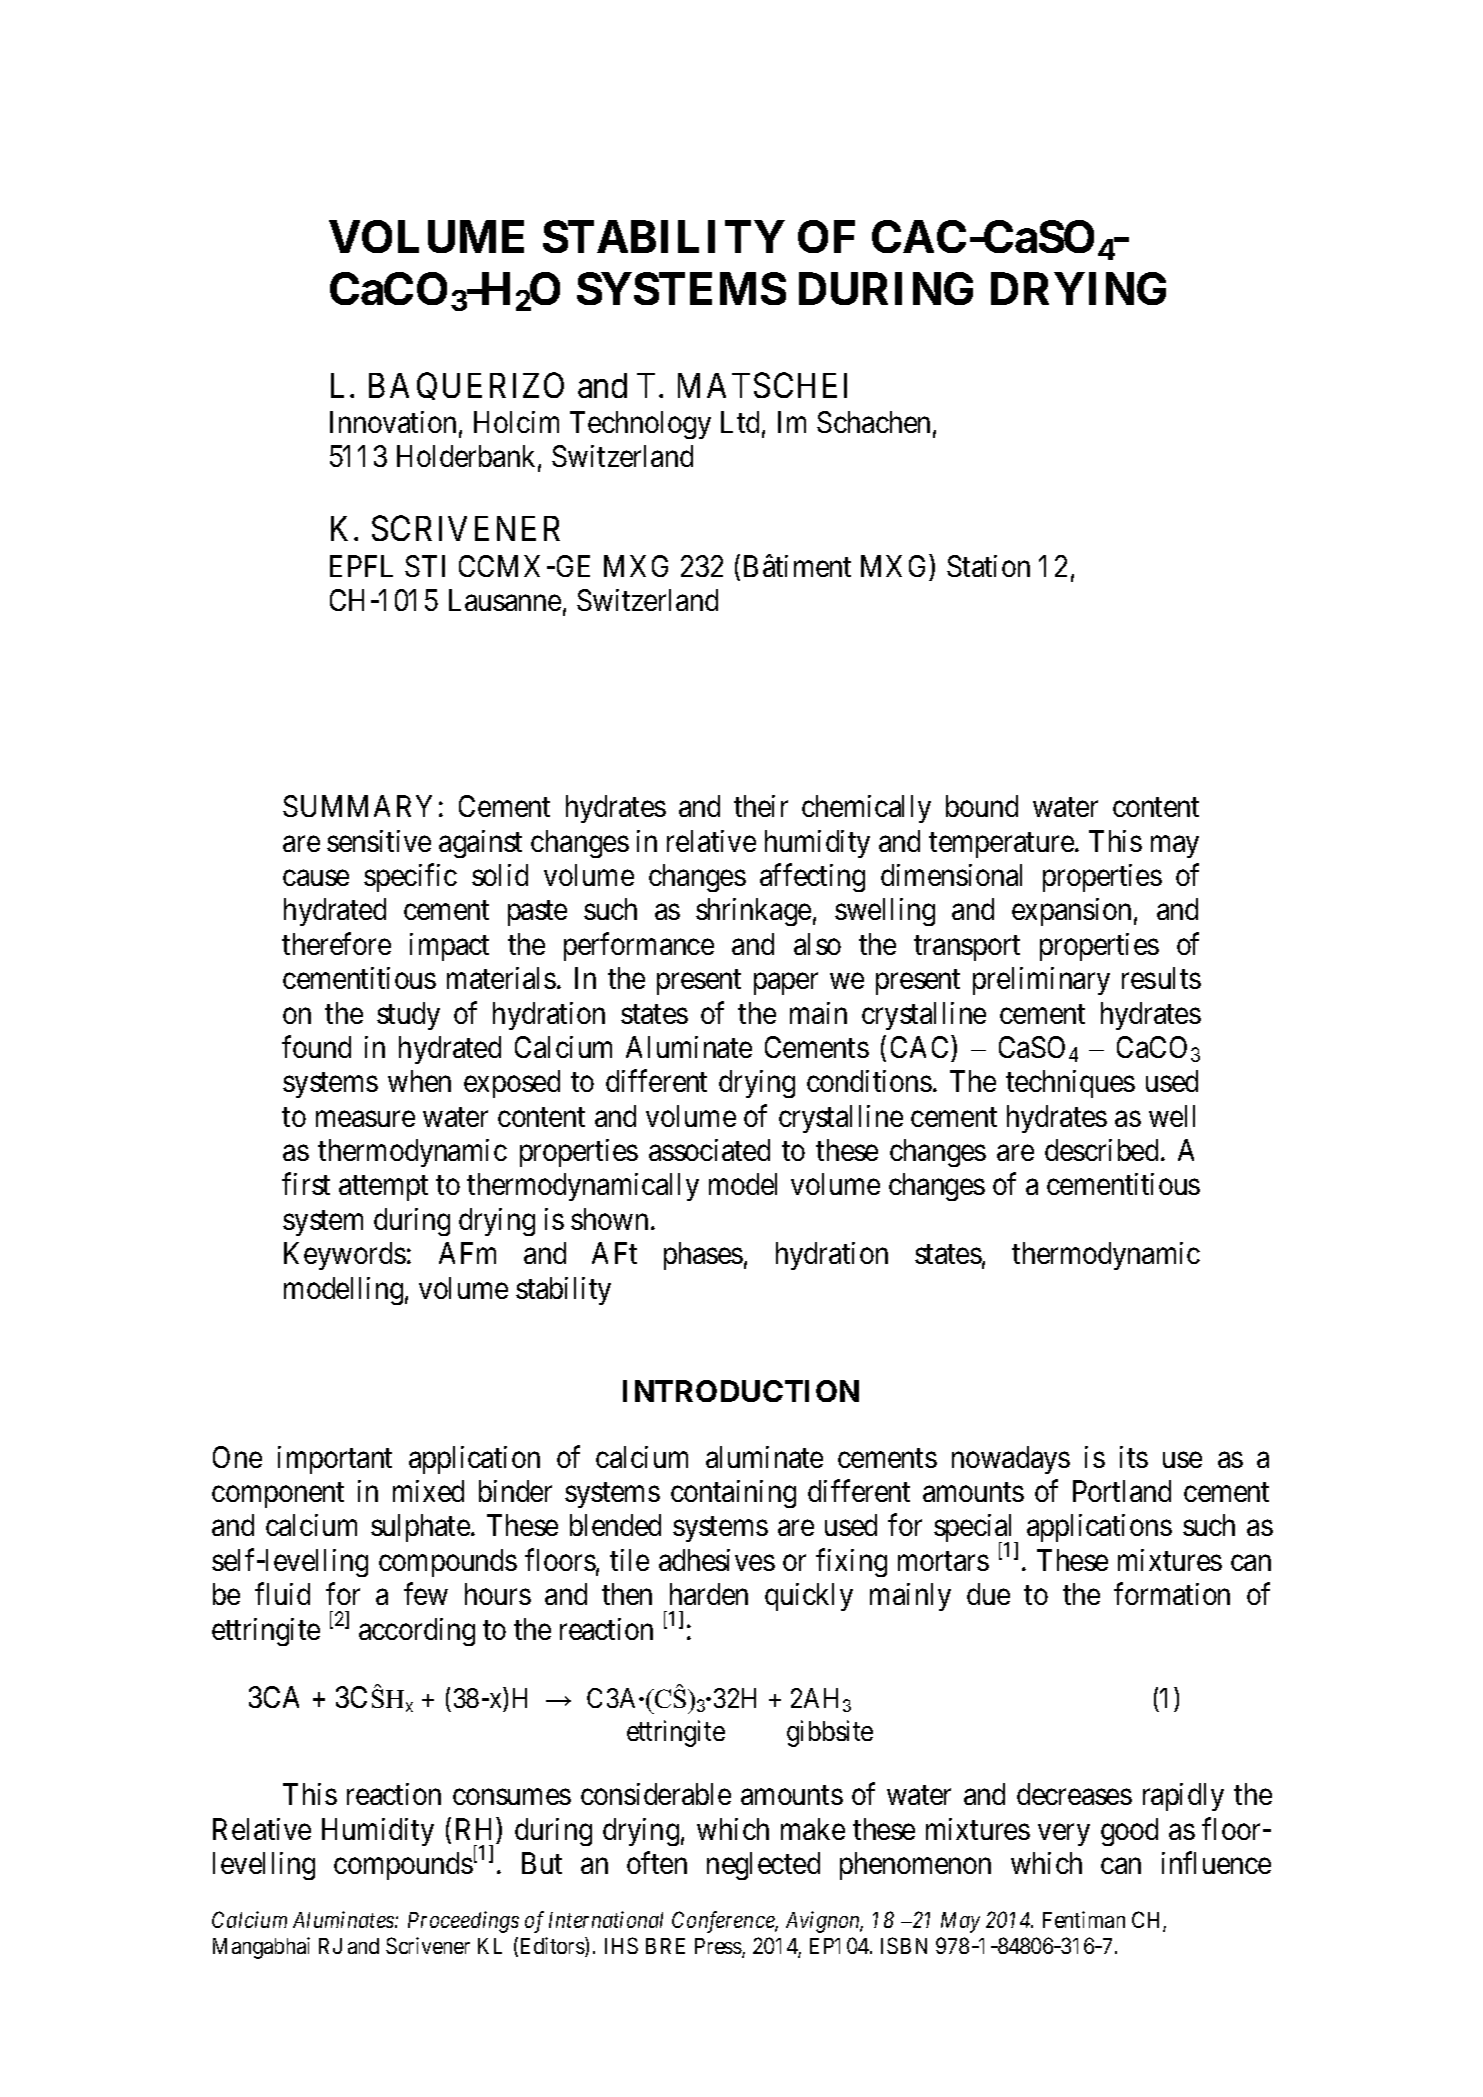  What do you see at coordinates (463, 1922) in the screenshot?
I see `Proceedings` at bounding box center [463, 1922].
